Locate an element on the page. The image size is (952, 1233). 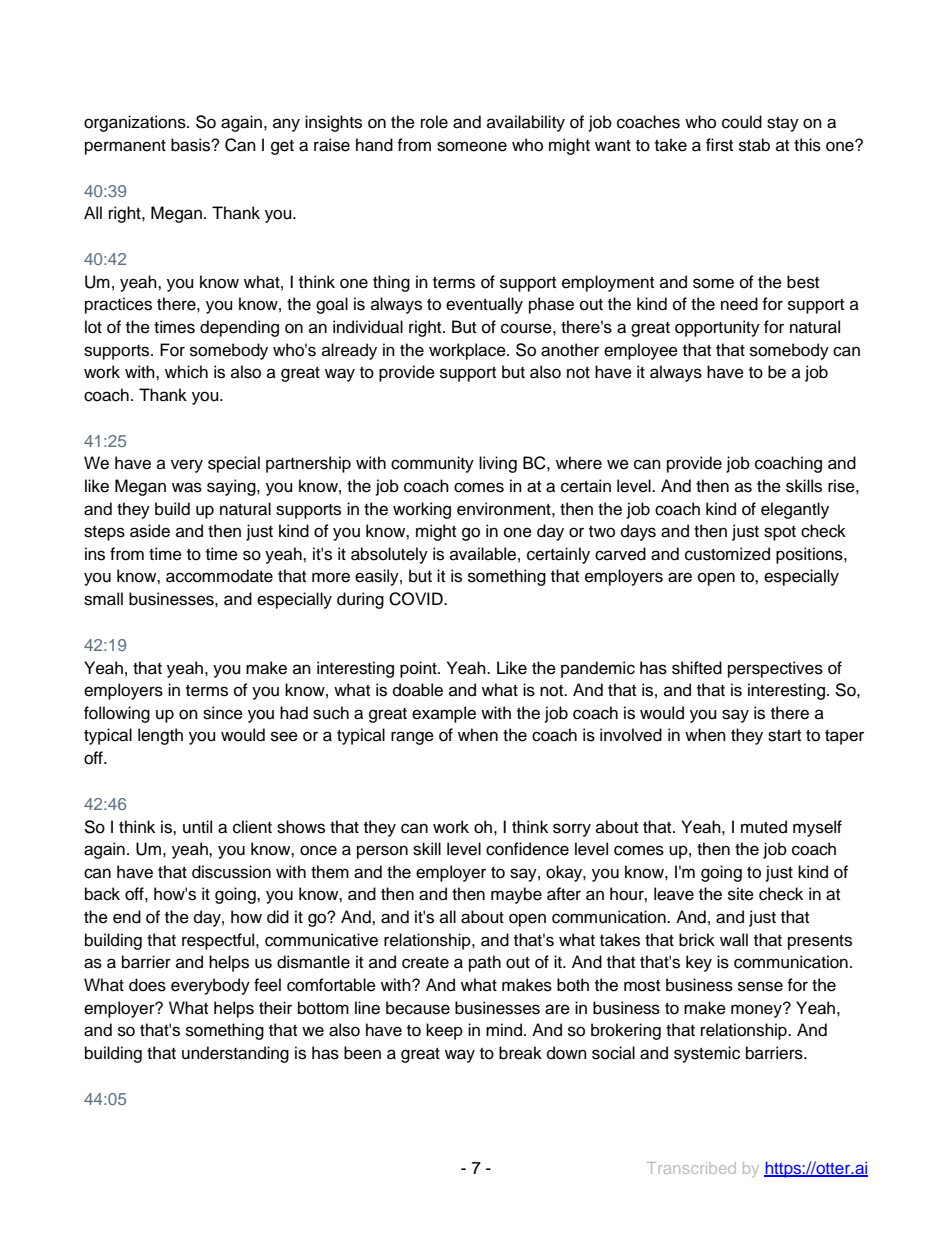
role is located at coordinates (434, 122).
